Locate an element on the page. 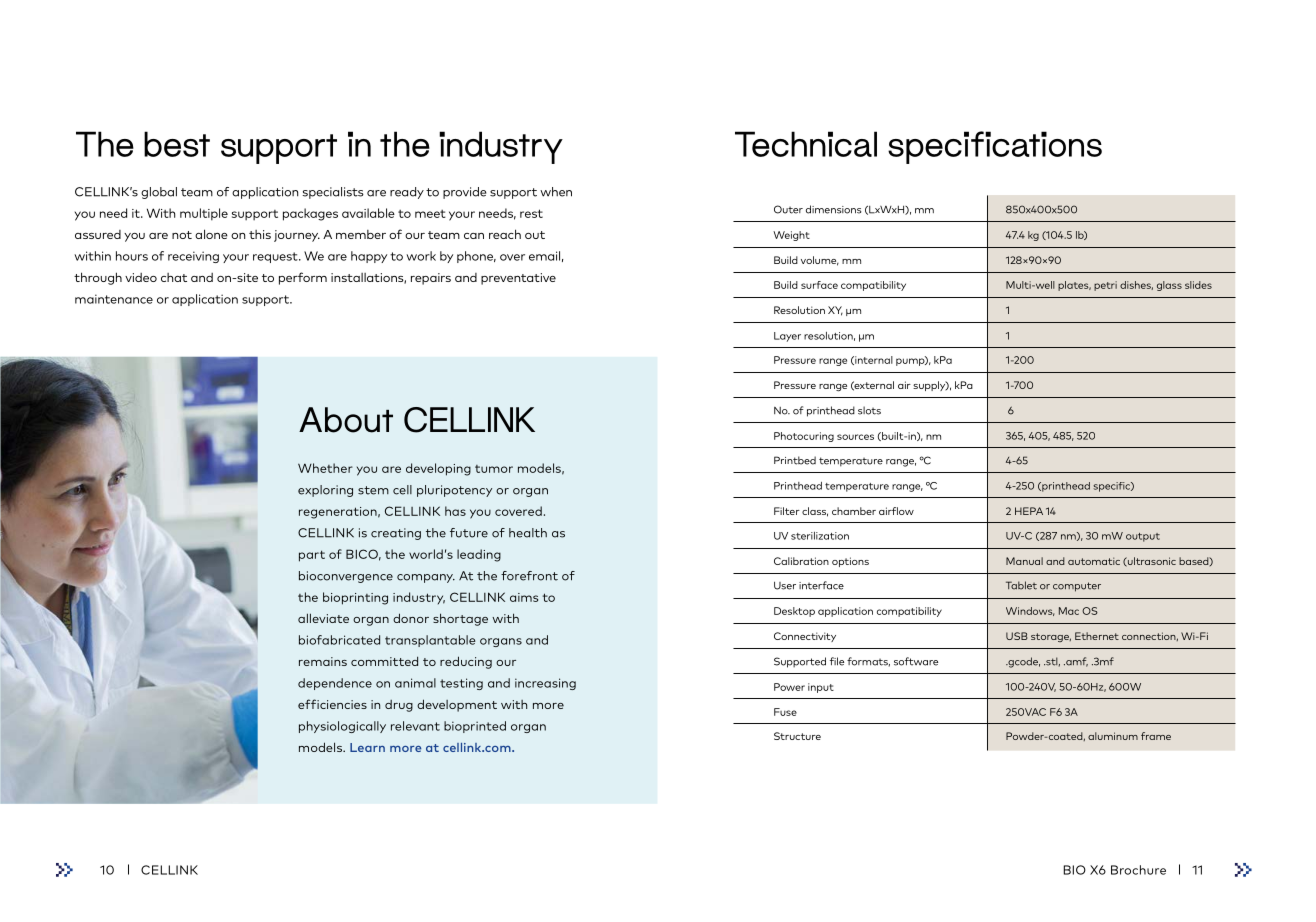 The height and width of the image is (922, 1316). when is located at coordinates (556, 192).
